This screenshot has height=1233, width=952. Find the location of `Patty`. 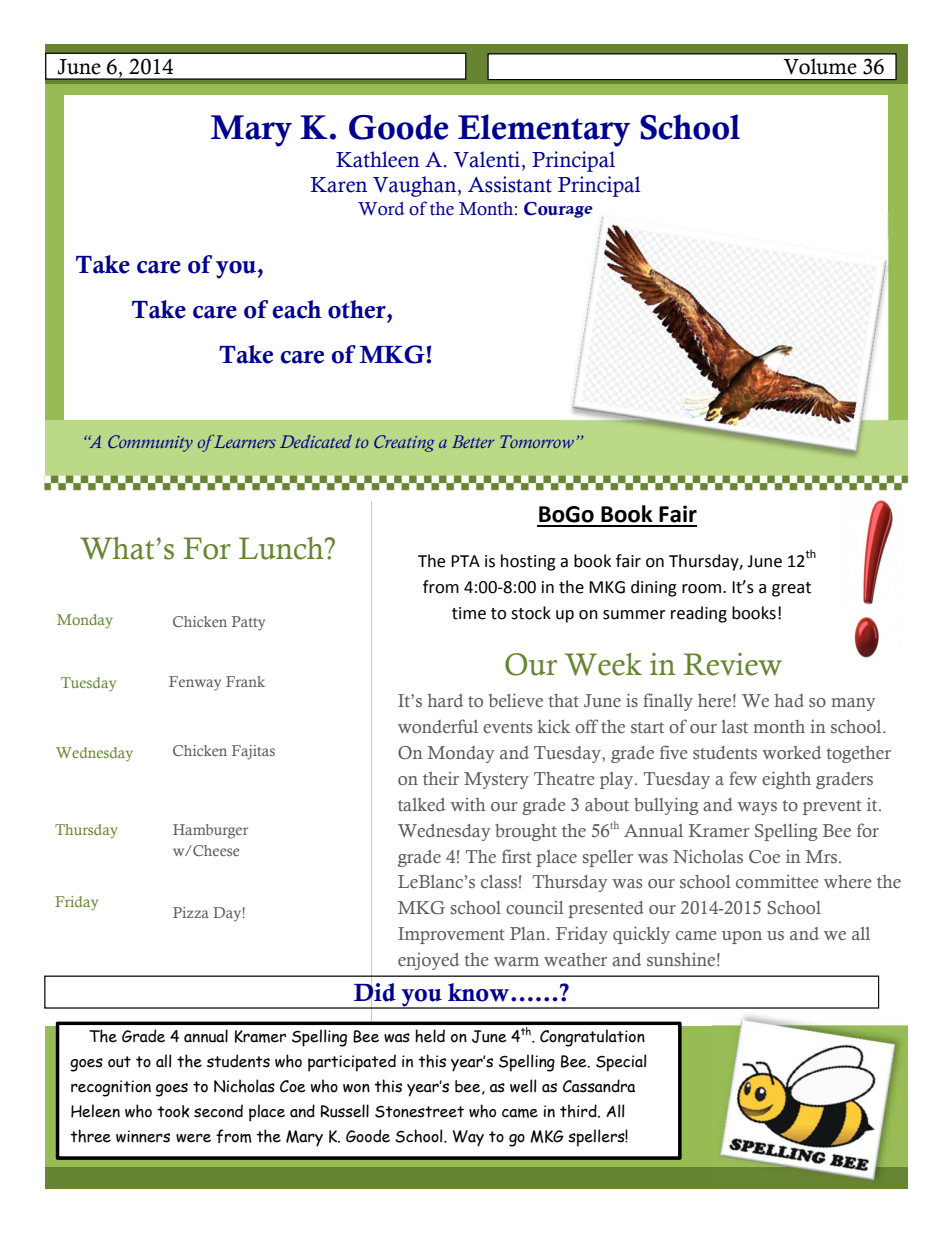

Patty is located at coordinates (248, 623).
